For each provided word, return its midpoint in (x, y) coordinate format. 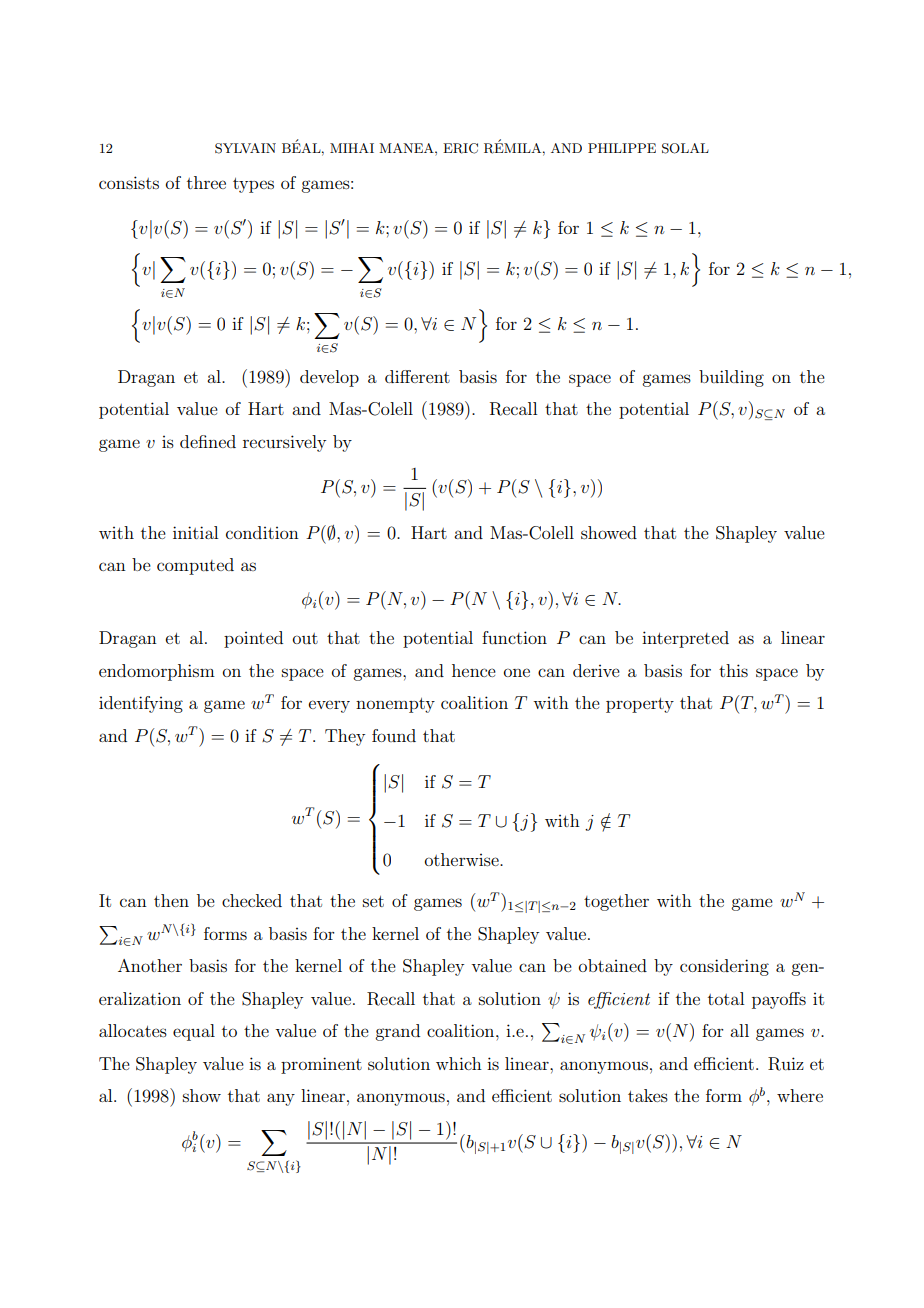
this (733, 670)
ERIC (460, 148)
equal (194, 1032)
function (514, 637)
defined (208, 441)
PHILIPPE (622, 148)
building (731, 378)
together (616, 902)
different (417, 376)
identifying (141, 704)
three (206, 182)
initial (195, 532)
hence (474, 670)
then (171, 900)
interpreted (685, 639)
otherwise (463, 859)
